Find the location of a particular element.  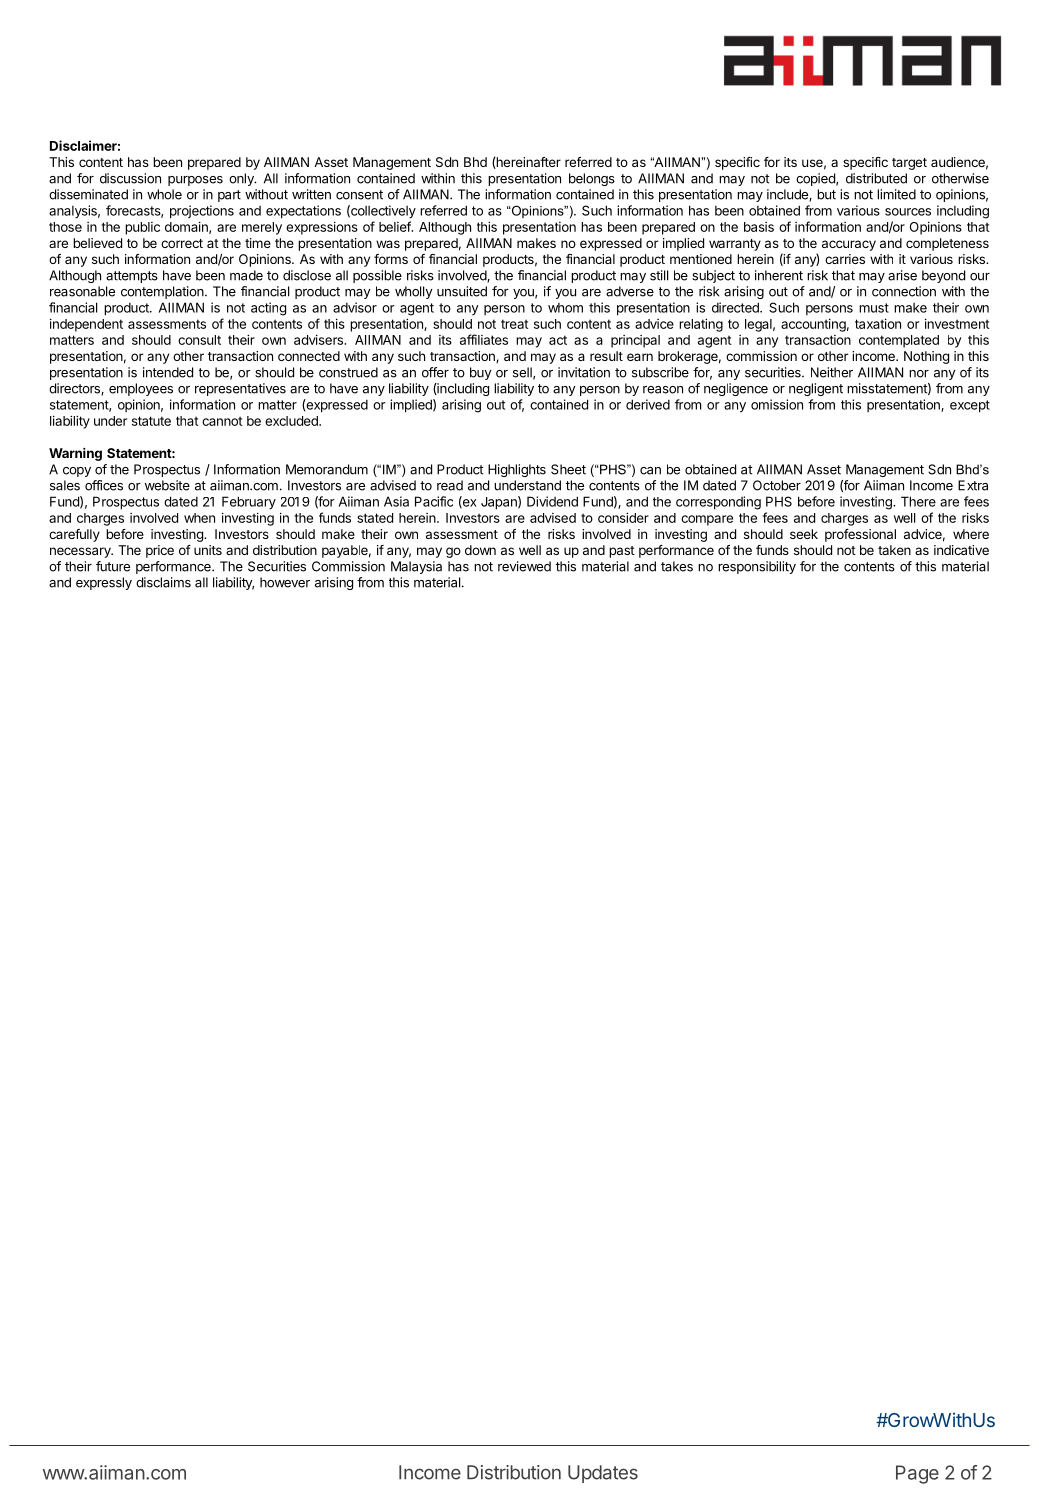

reviewed is located at coordinates (524, 566).
